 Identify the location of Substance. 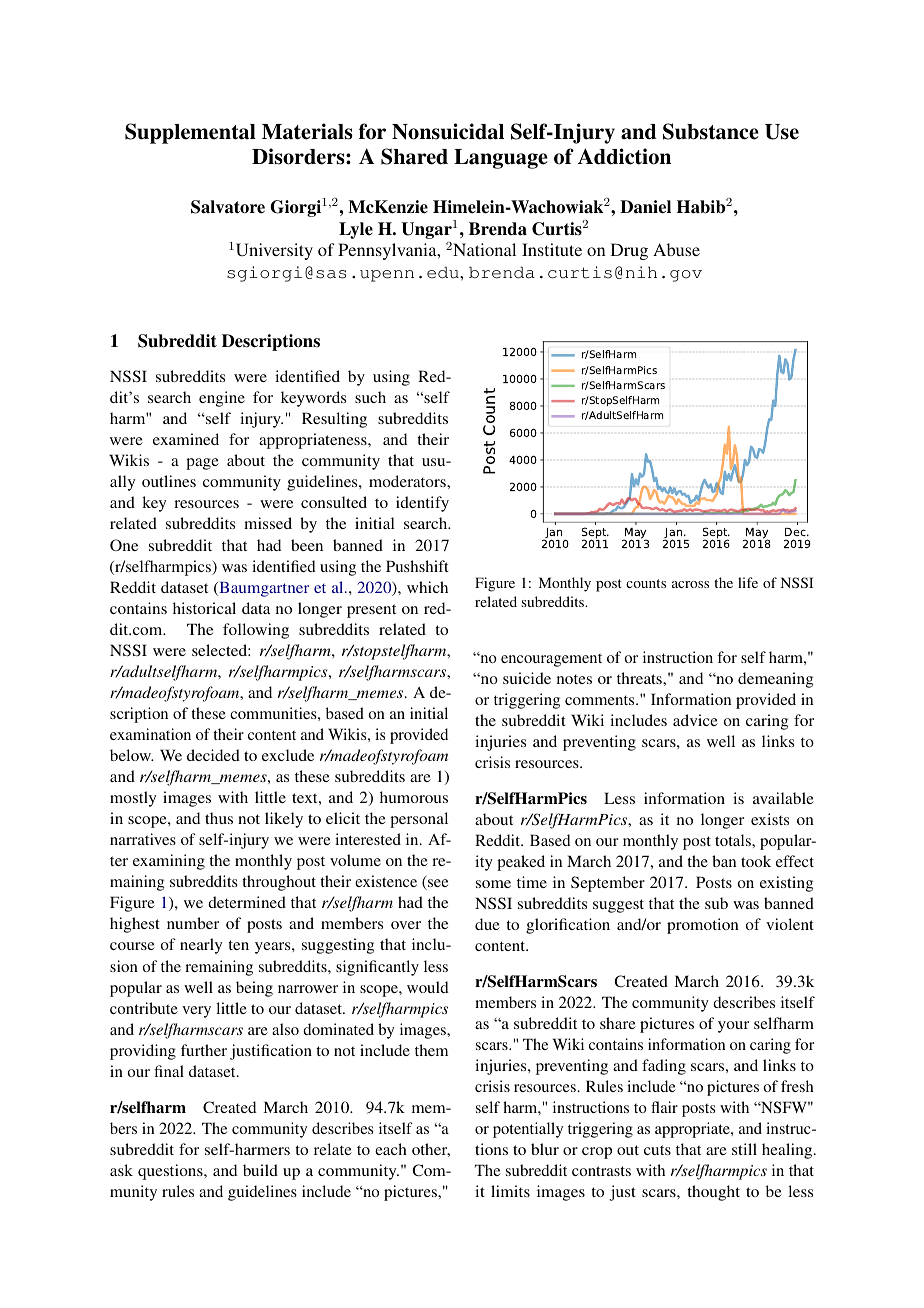
(711, 131).
